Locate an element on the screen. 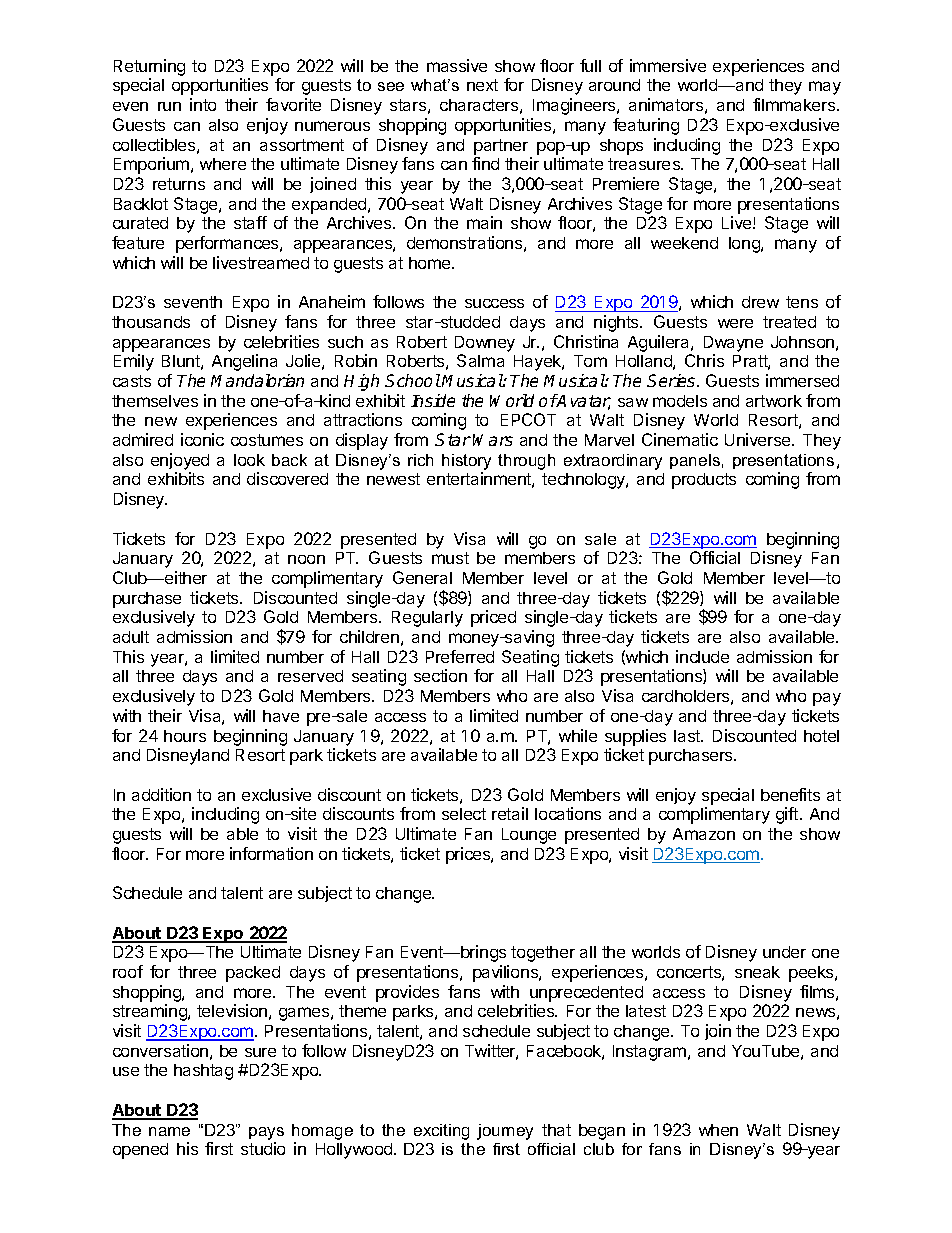 This screenshot has height=1233, width=952. when is located at coordinates (718, 1130).
